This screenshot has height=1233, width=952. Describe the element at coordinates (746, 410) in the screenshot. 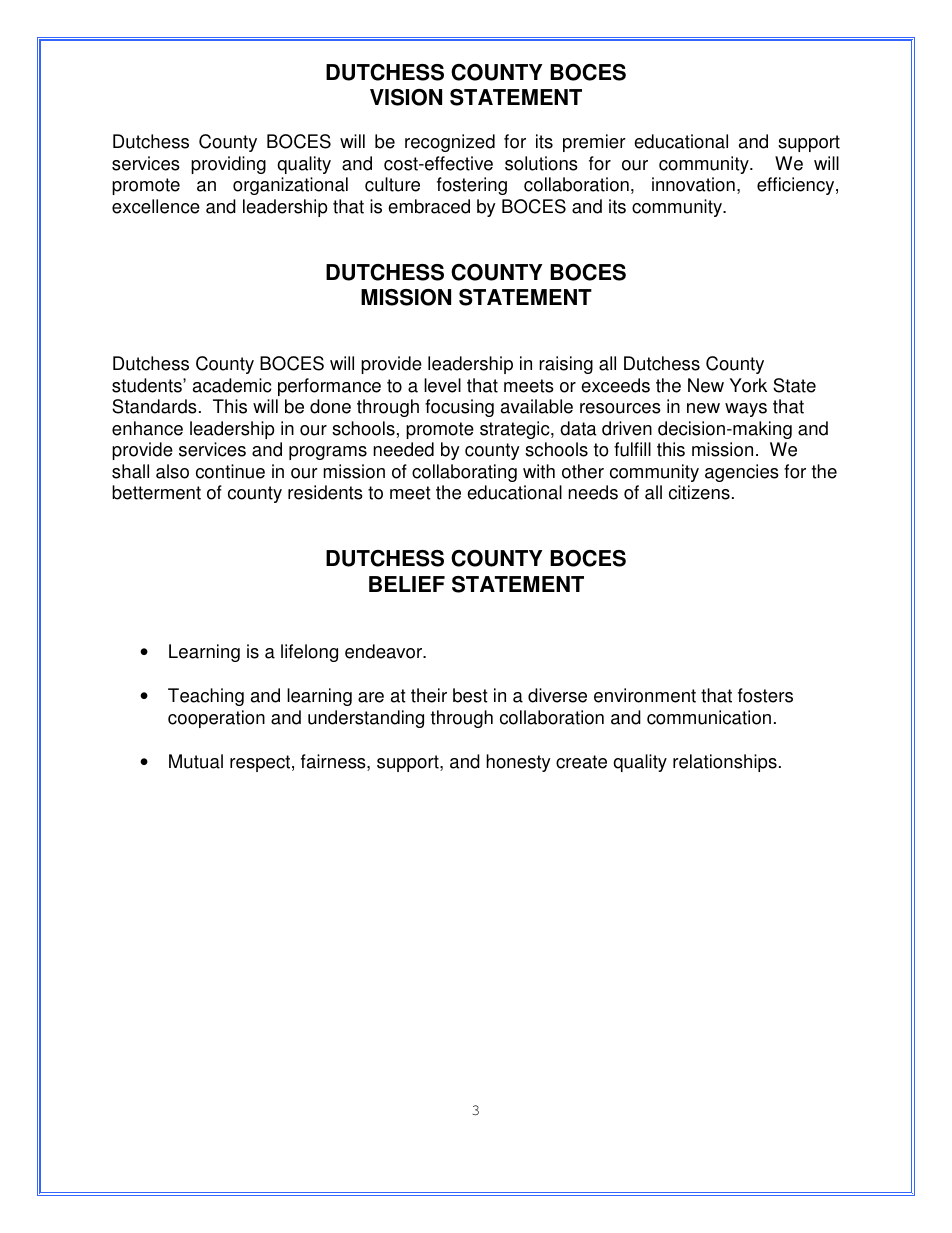

I see `ways` at that location.
